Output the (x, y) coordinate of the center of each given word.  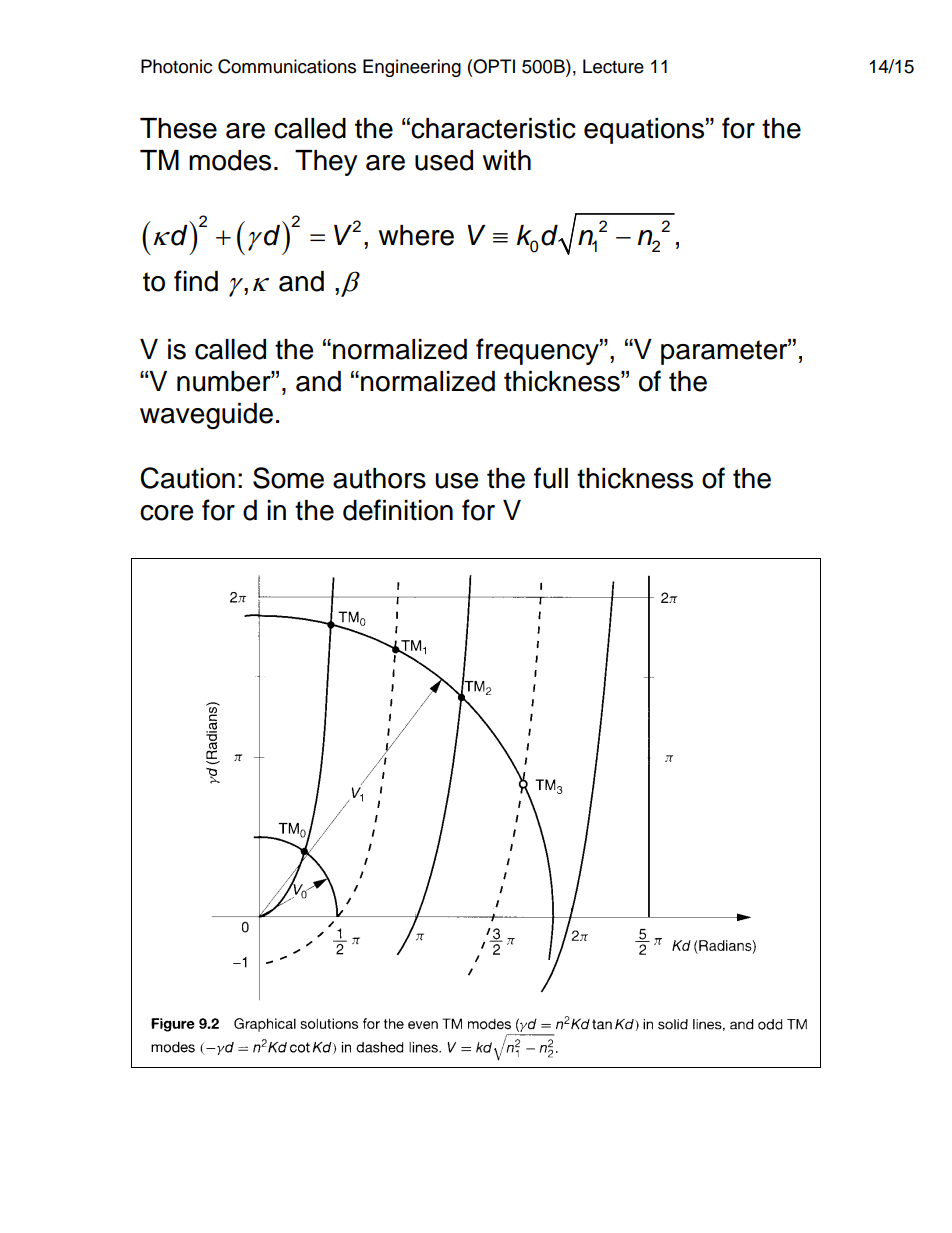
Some (288, 478)
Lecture (613, 66)
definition (398, 510)
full (551, 478)
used (444, 160)
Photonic (176, 66)
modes (230, 160)
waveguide (206, 416)
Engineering (412, 68)
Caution (187, 478)
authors (379, 478)
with (507, 160)
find (196, 281)
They (326, 163)
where (416, 235)
